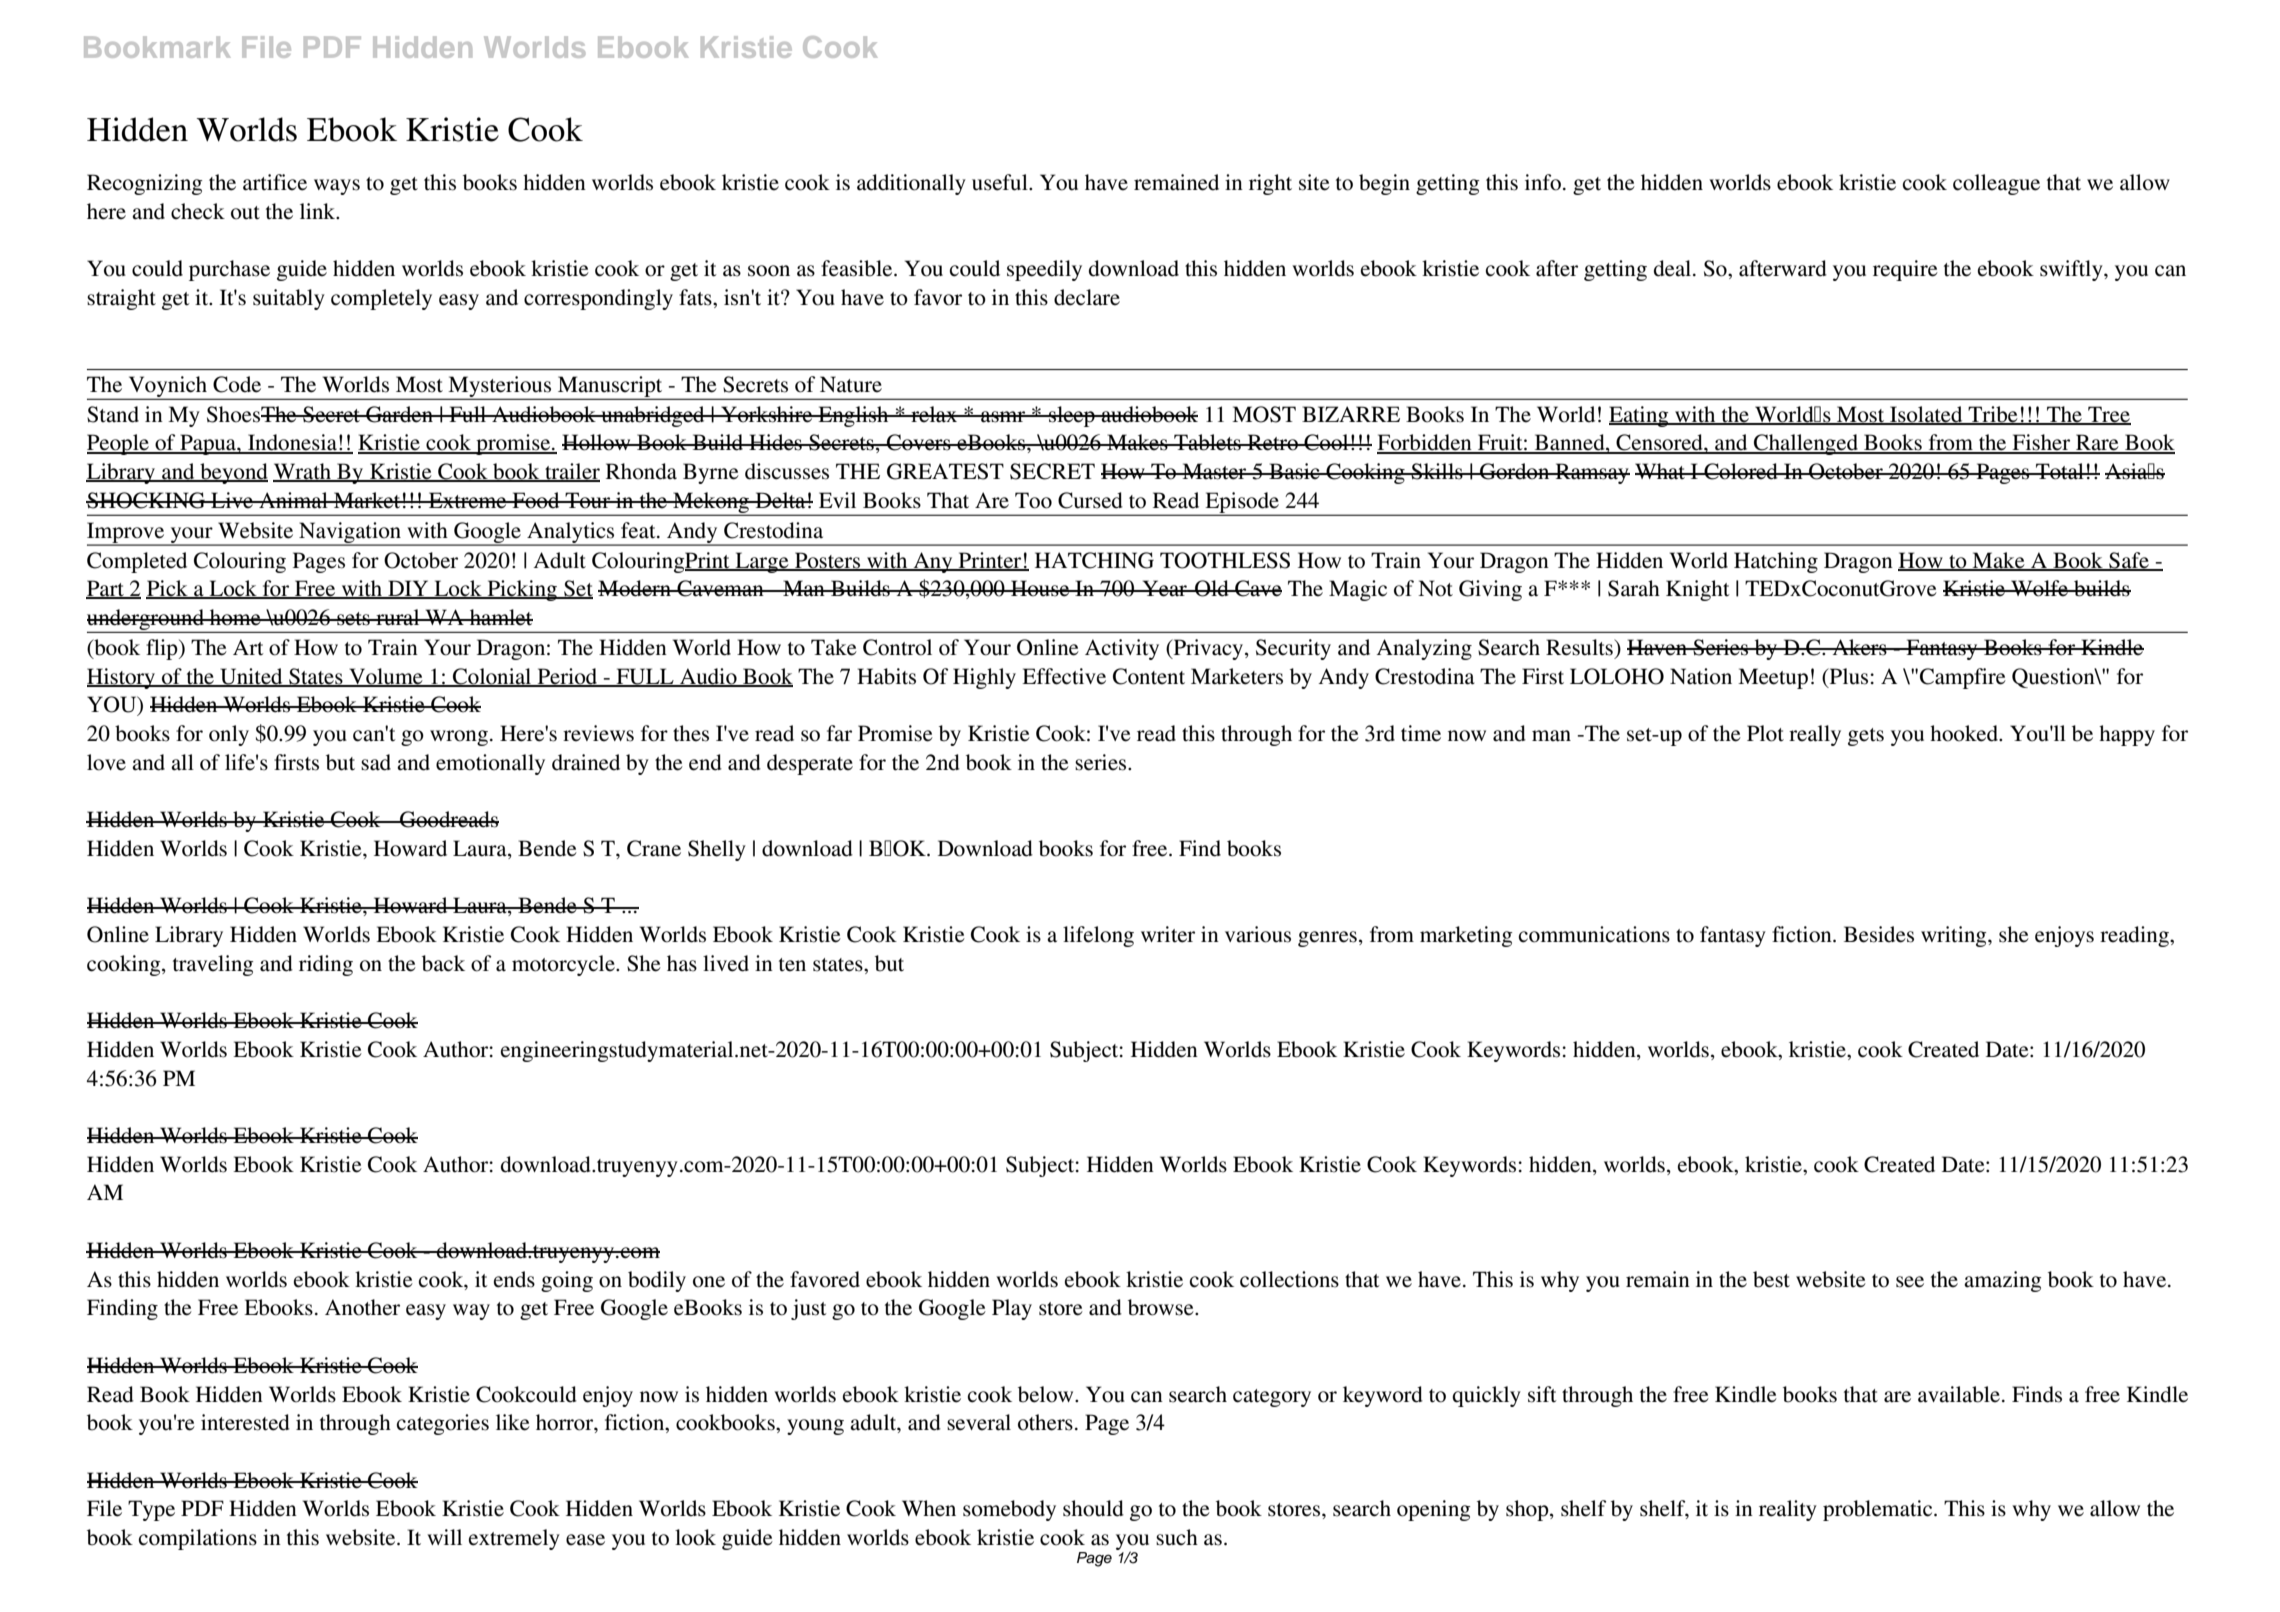  Describe the element at coordinates (1168, 934) in the screenshot. I see `writer` at that location.
